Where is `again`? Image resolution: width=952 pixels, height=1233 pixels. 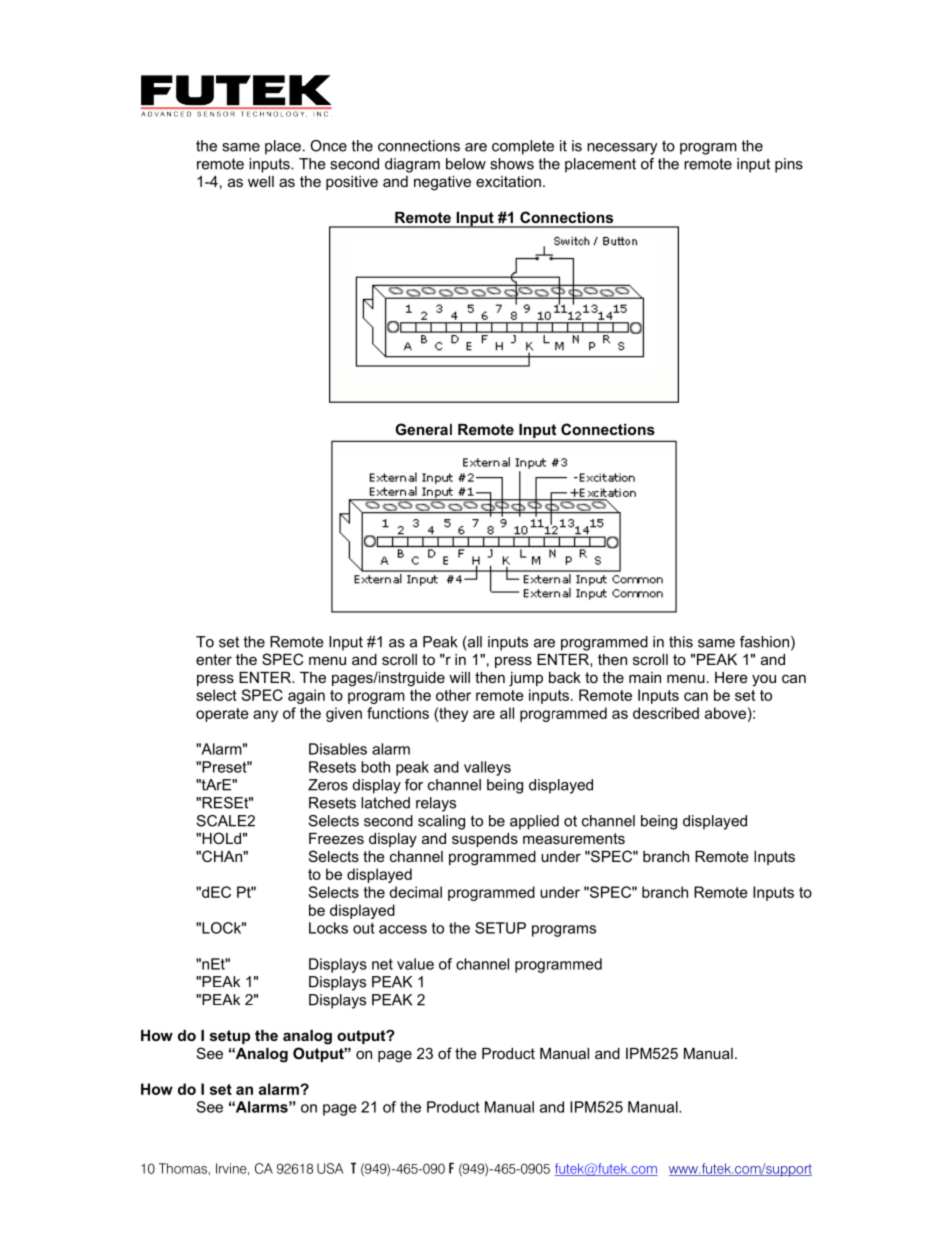
again is located at coordinates (306, 696).
